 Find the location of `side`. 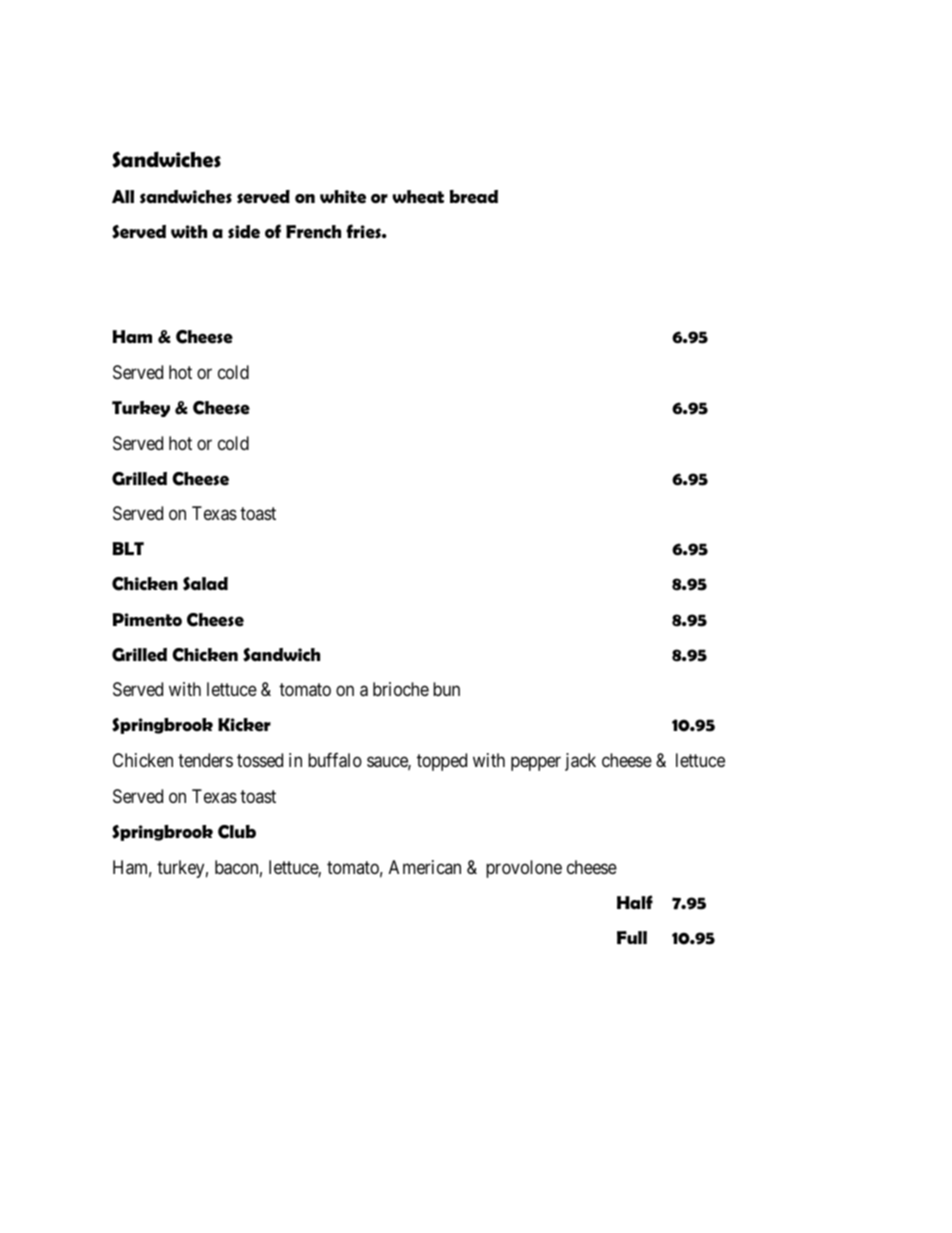

side is located at coordinates (244, 232).
